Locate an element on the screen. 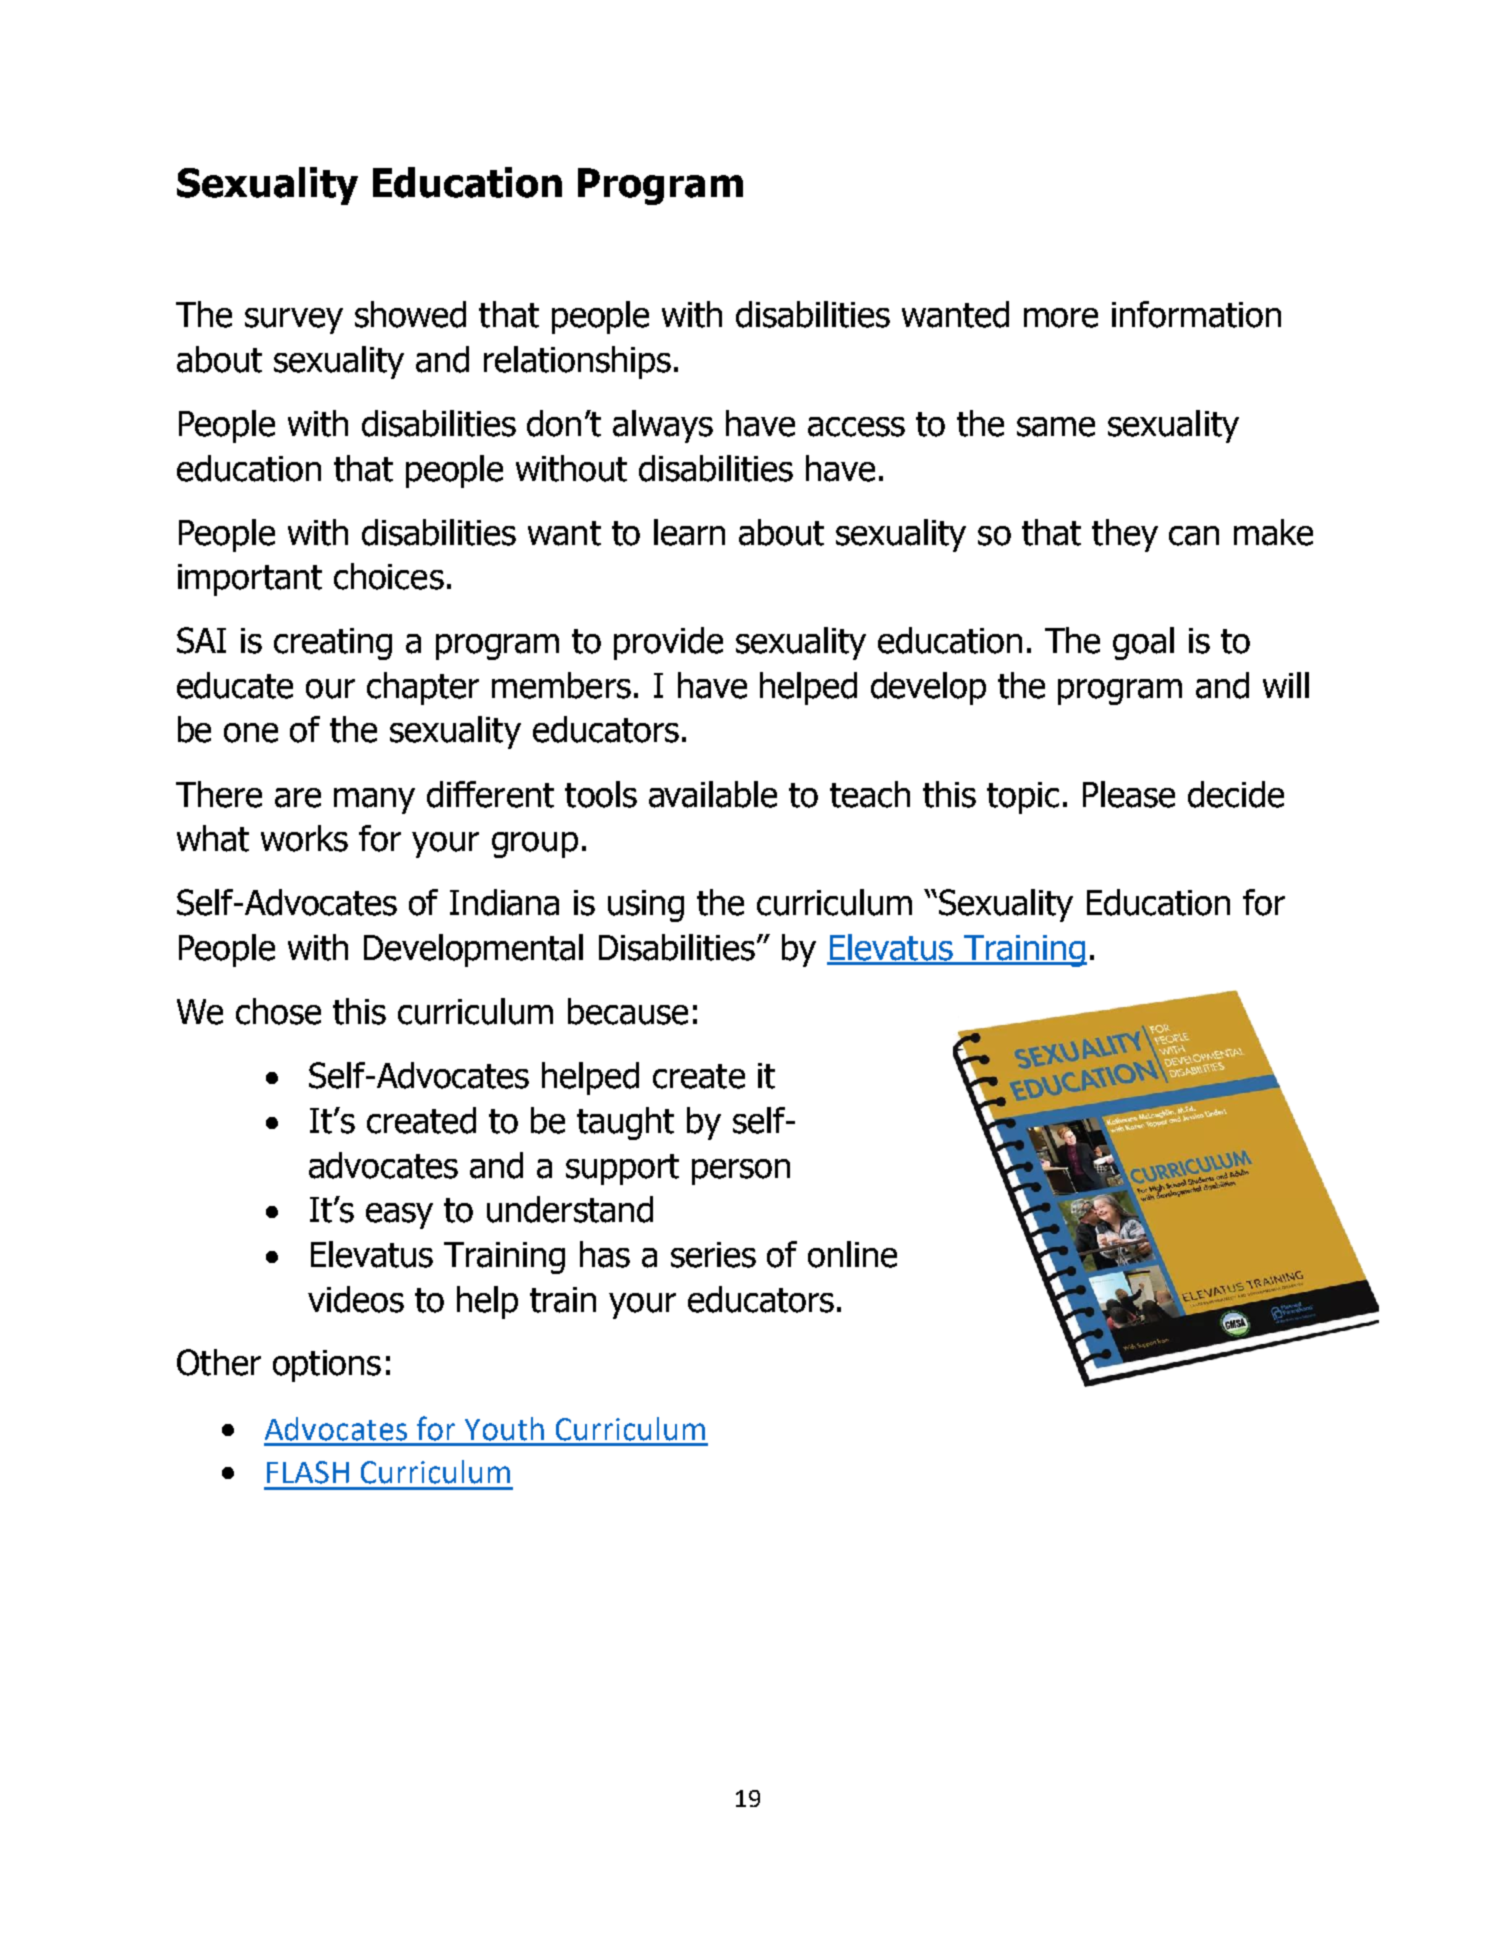 The image size is (1496, 1935). easy is located at coordinates (399, 1216).
